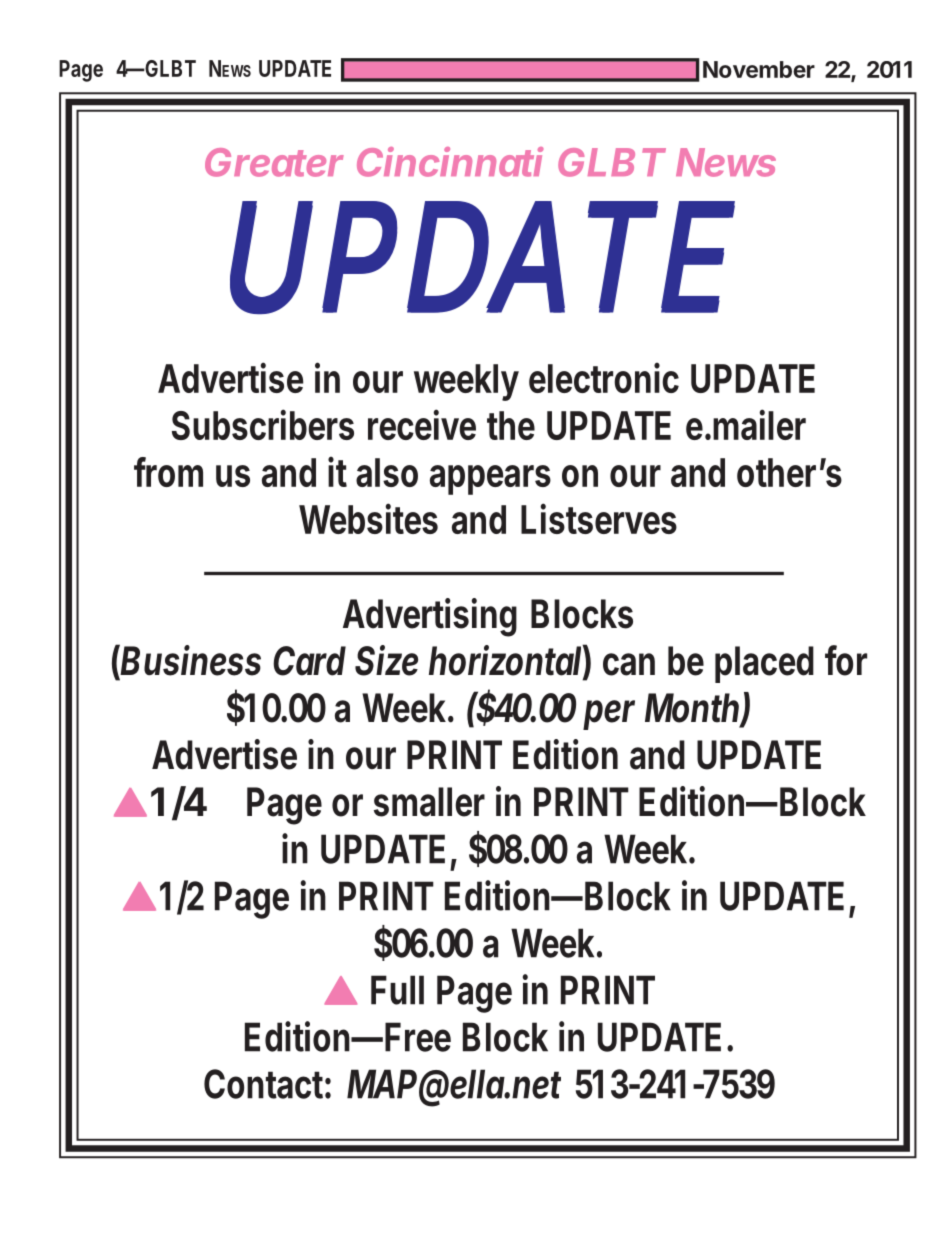 This page has width=952, height=1235. Describe the element at coordinates (764, 664) in the page. I see `placed` at that location.
